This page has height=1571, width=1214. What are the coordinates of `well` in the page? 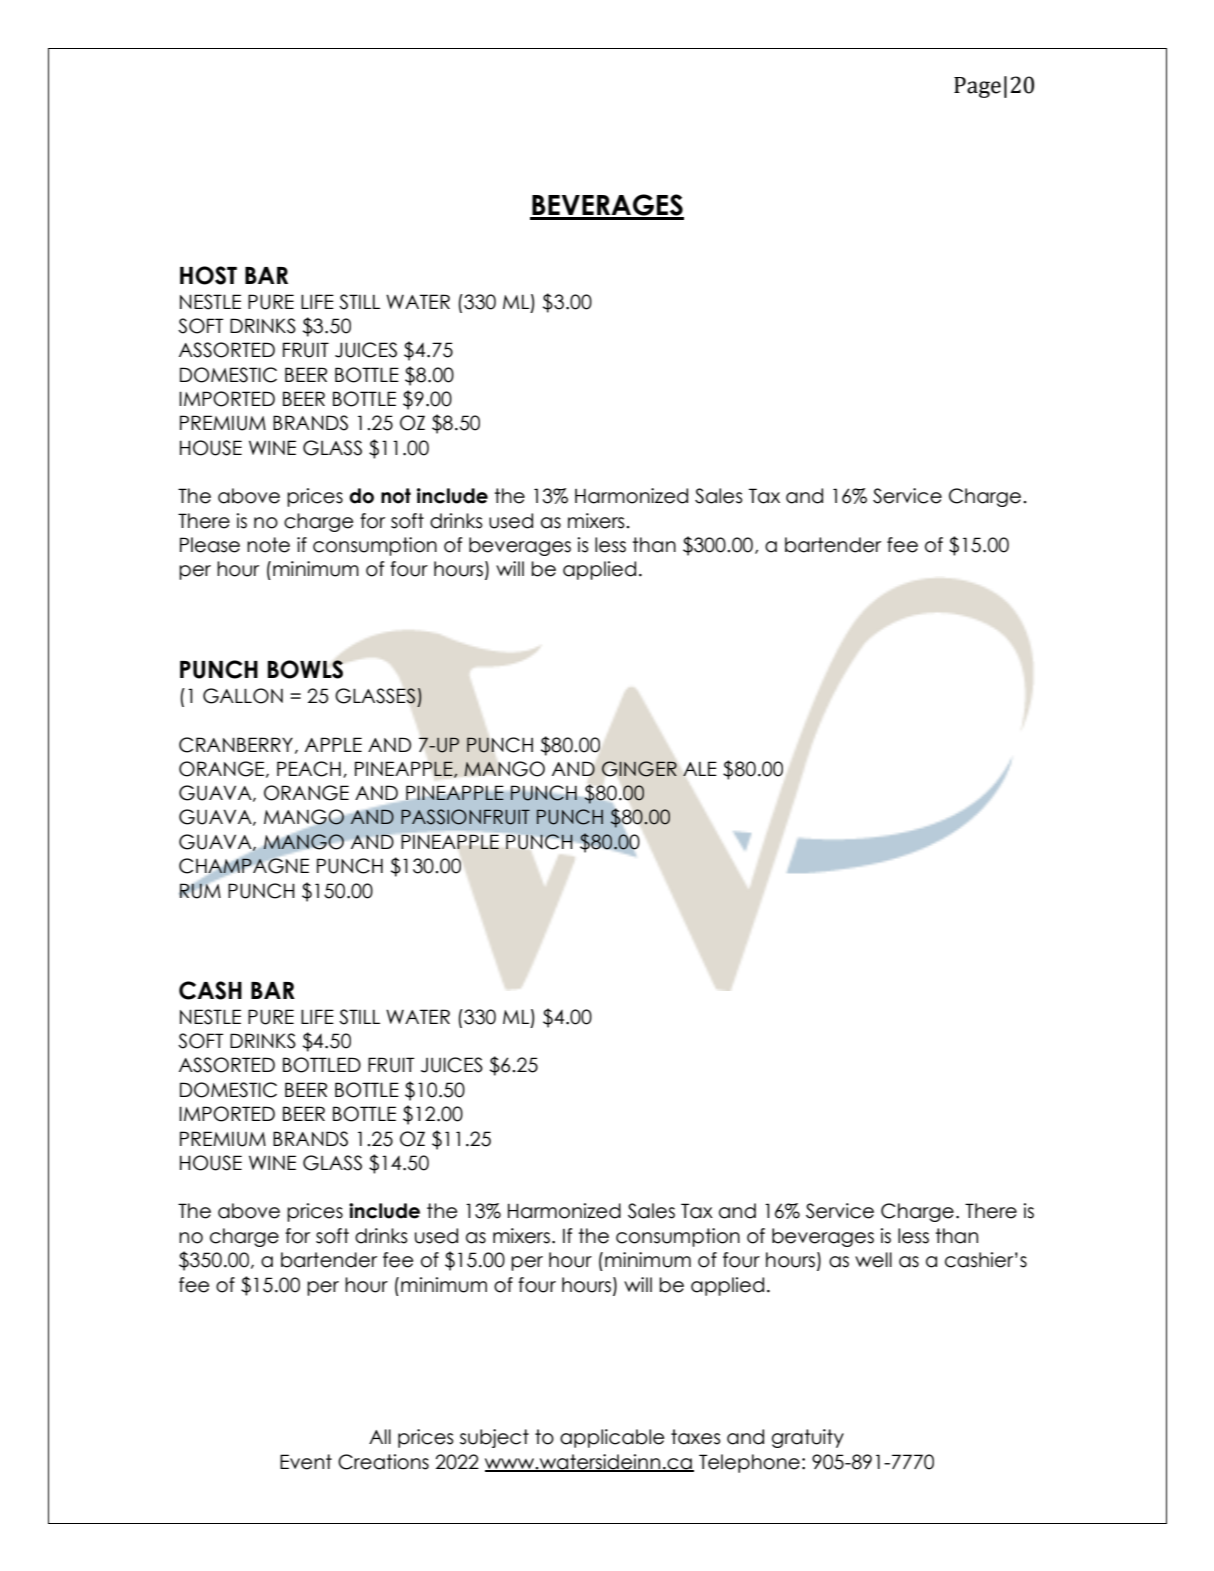 It's located at (873, 1260).
